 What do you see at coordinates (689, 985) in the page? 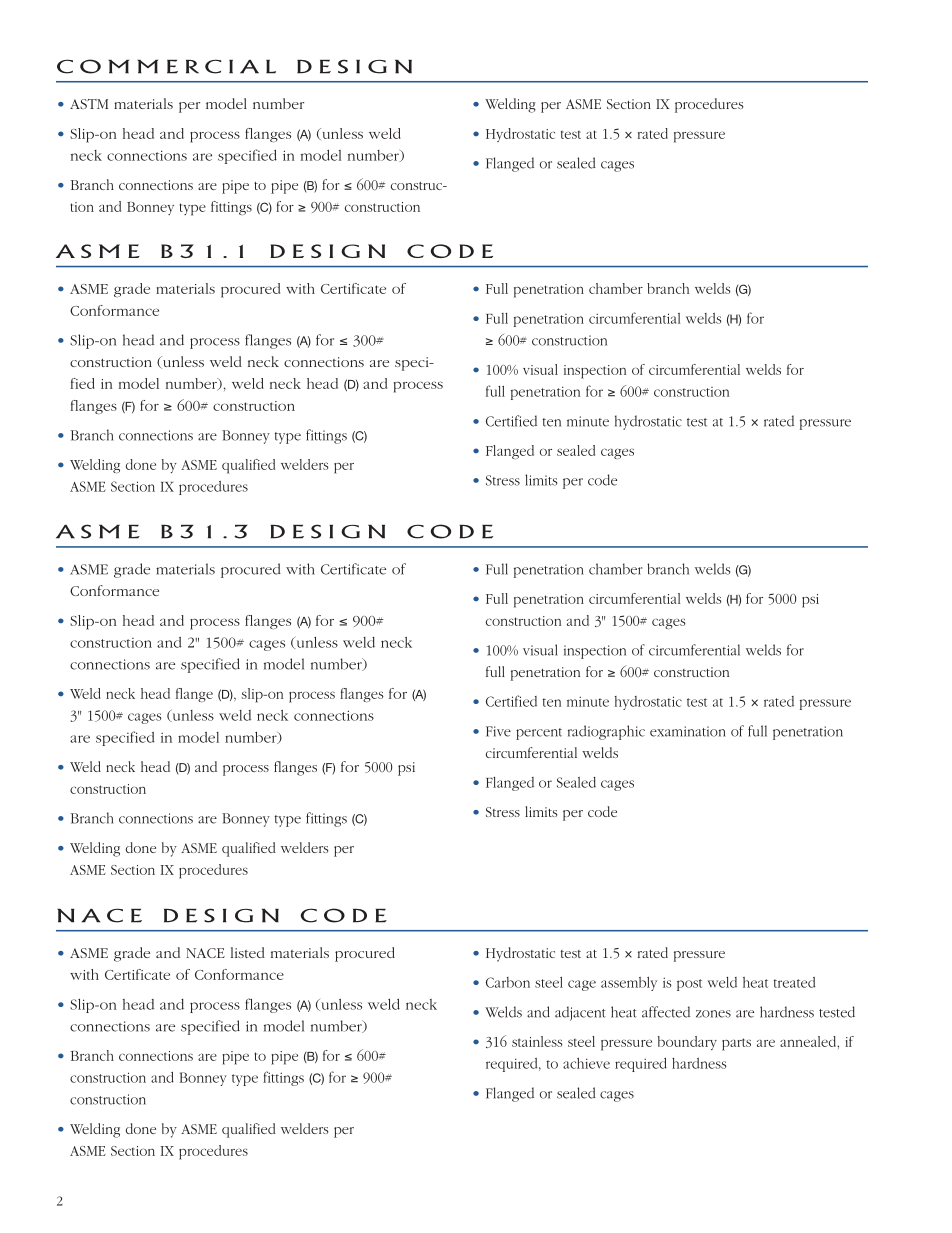
I see `post` at bounding box center [689, 985].
